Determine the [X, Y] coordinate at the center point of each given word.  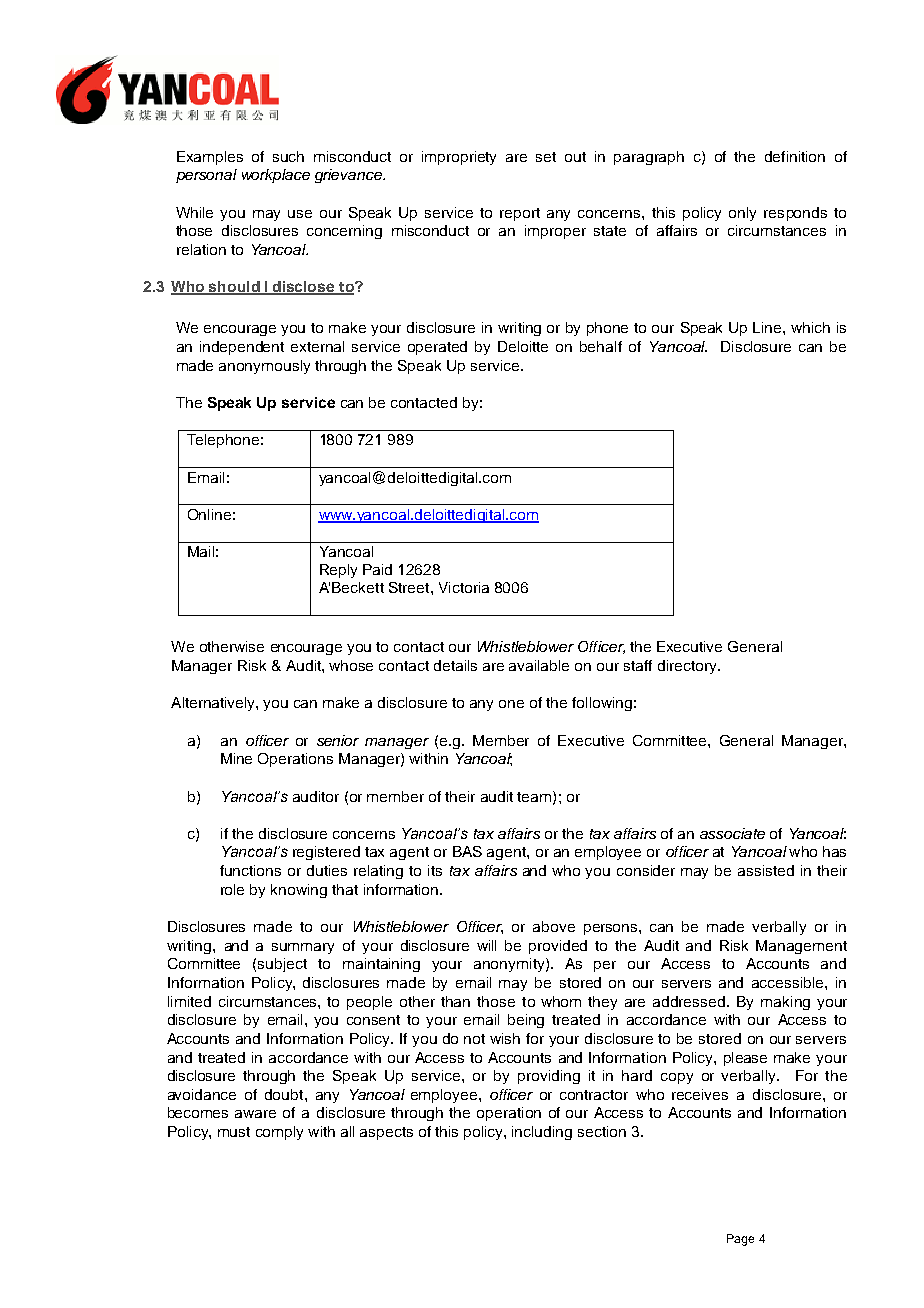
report [520, 214]
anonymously [264, 367]
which [810, 327]
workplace [276, 176]
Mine [236, 758]
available [539, 665]
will [486, 945]
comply [279, 1133]
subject [282, 965]
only [742, 214]
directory [688, 667]
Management [801, 947]
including [542, 1133]
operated [437, 348]
